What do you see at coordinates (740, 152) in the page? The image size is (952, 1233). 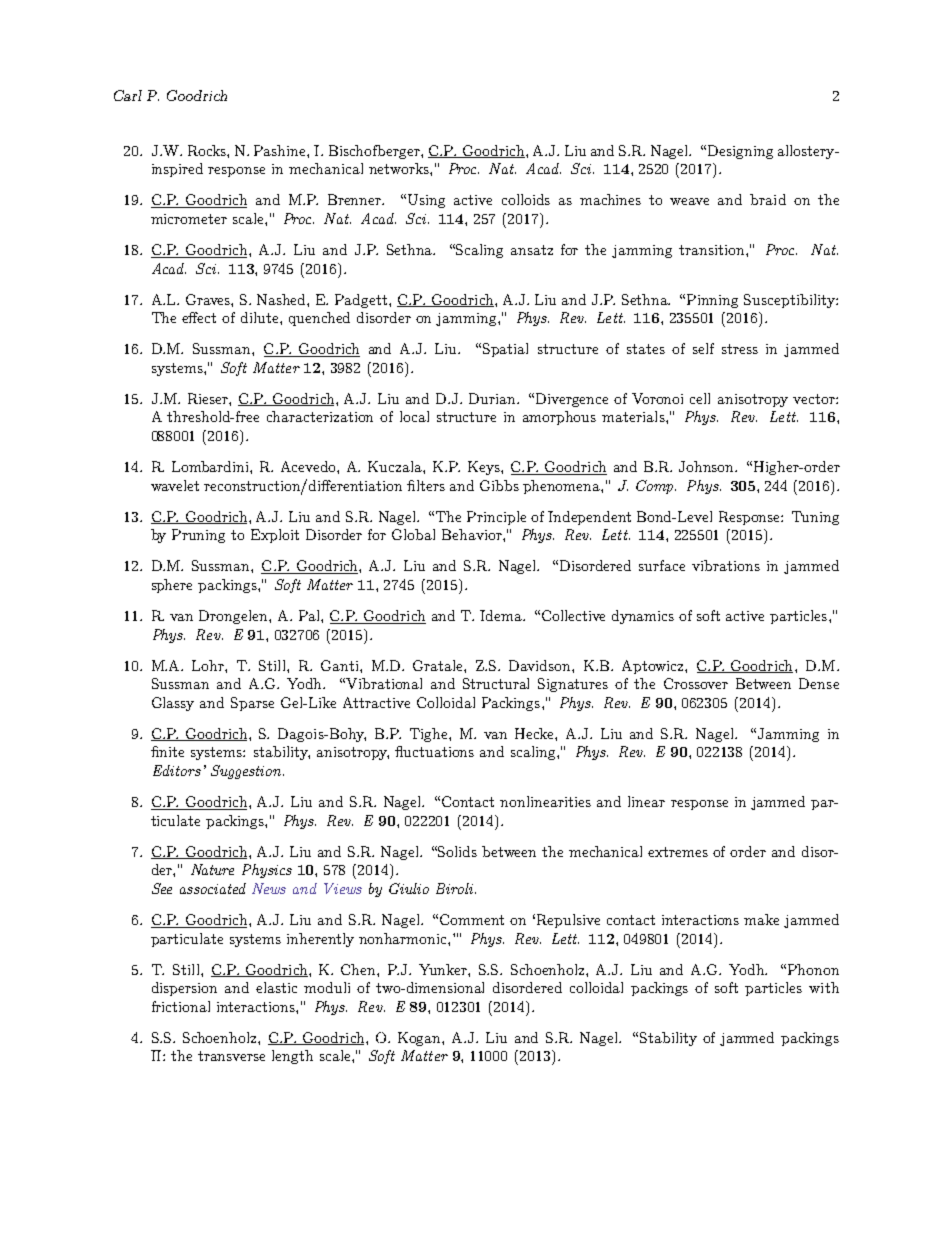 I see `Designing` at bounding box center [740, 152].
